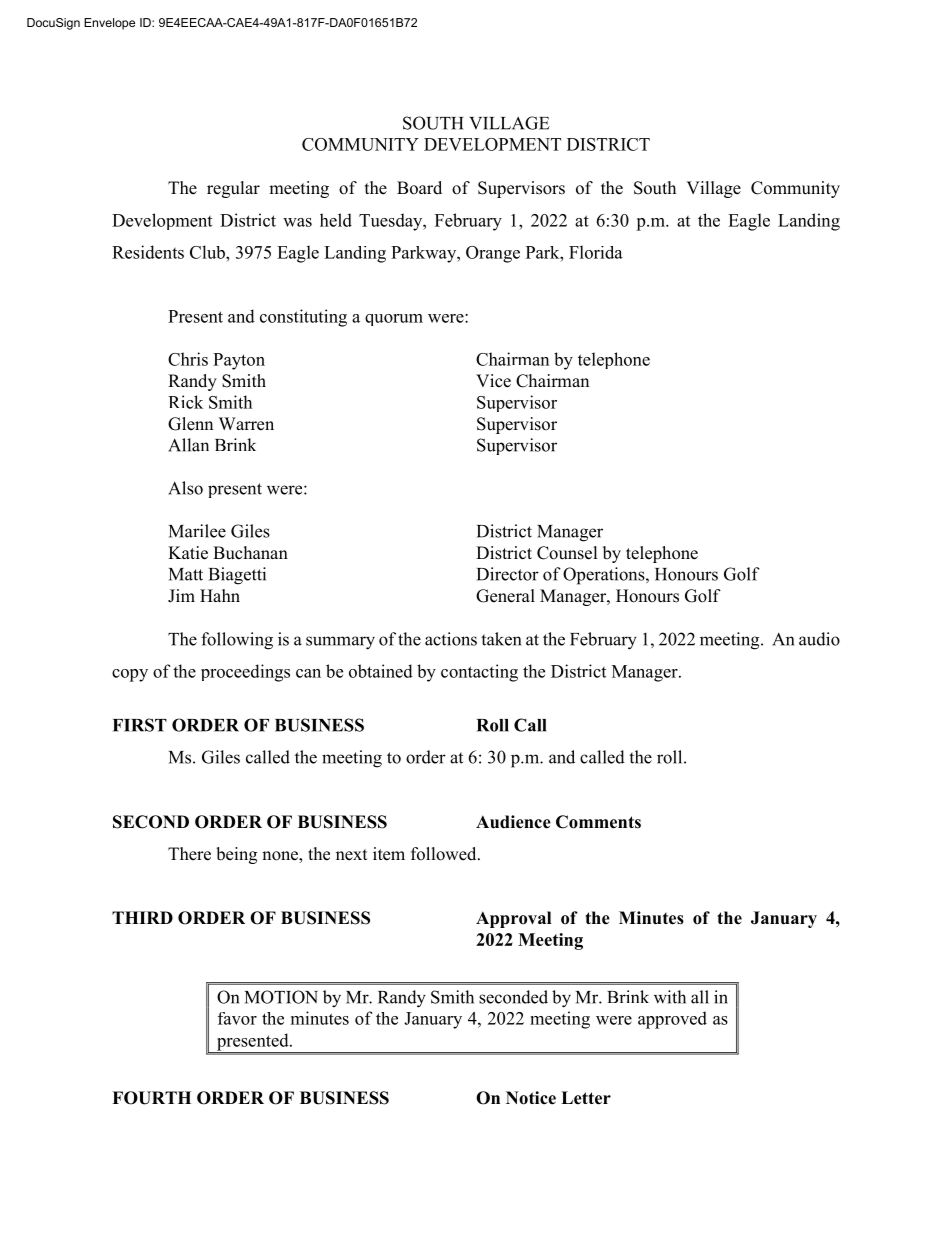 This page has height=1233, width=952. Describe the element at coordinates (513, 822) in the page. I see `Audience` at that location.
